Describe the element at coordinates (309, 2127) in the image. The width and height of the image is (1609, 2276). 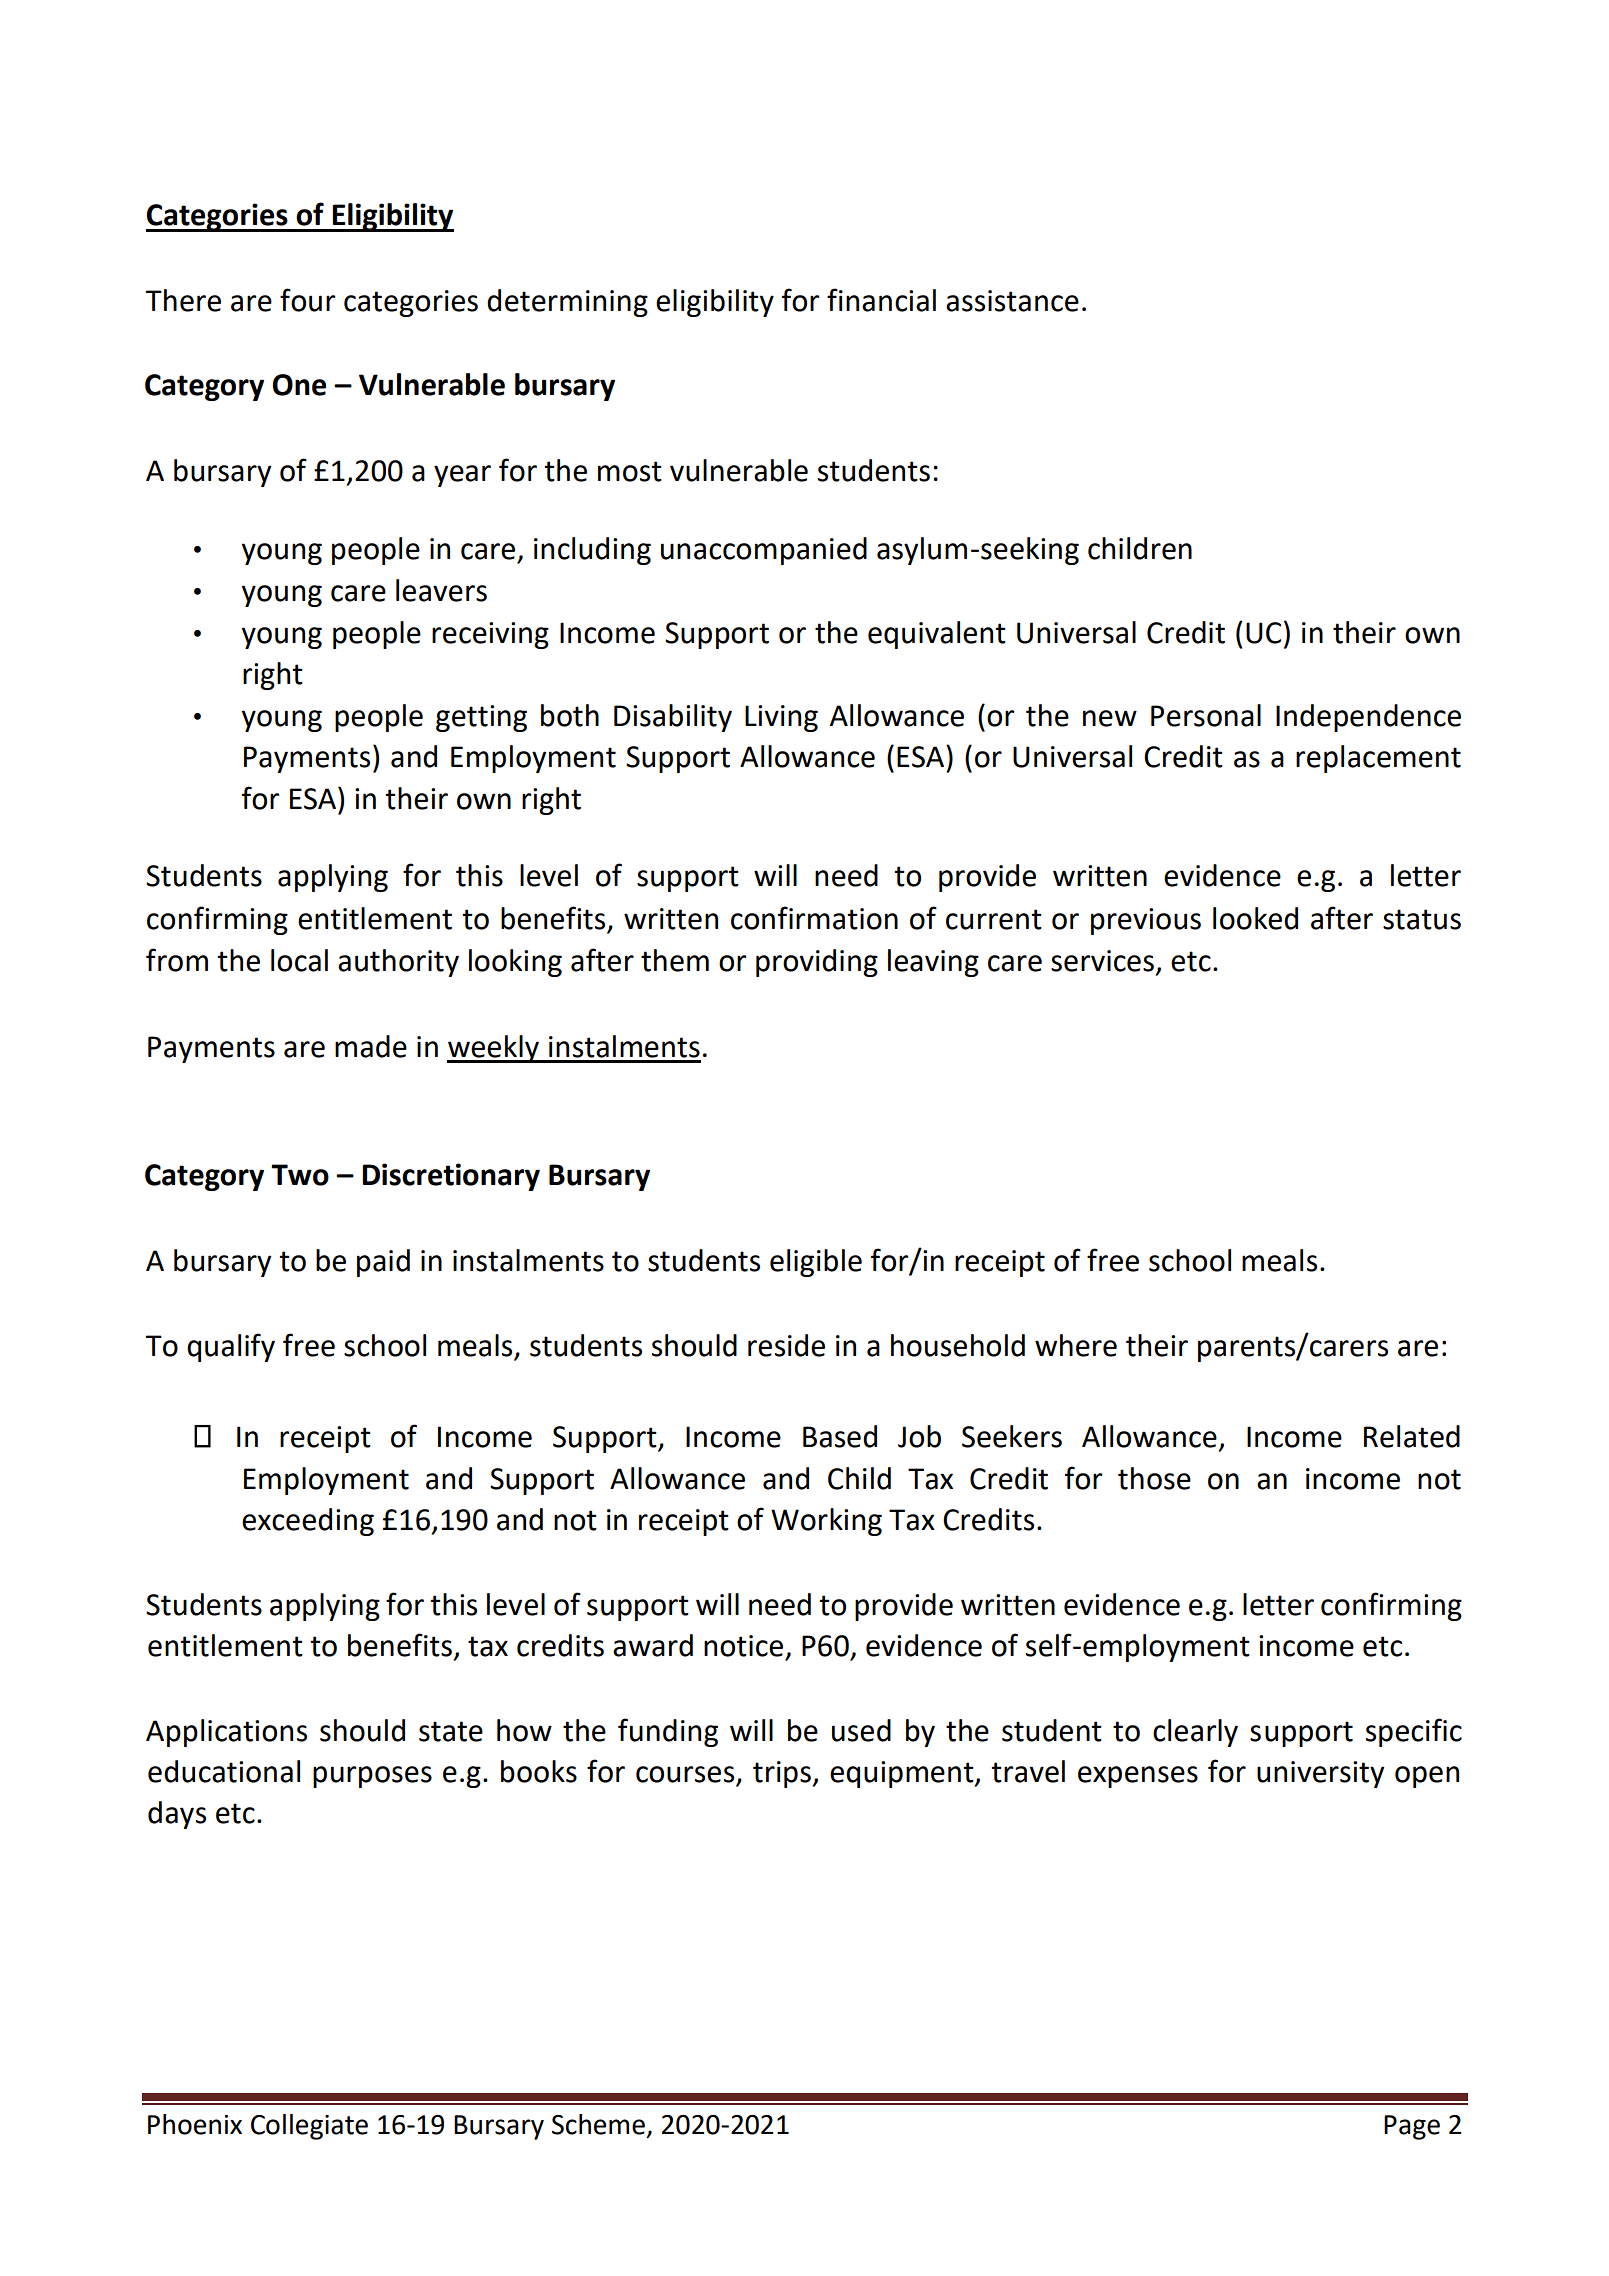
I see `Collegiate` at that location.
